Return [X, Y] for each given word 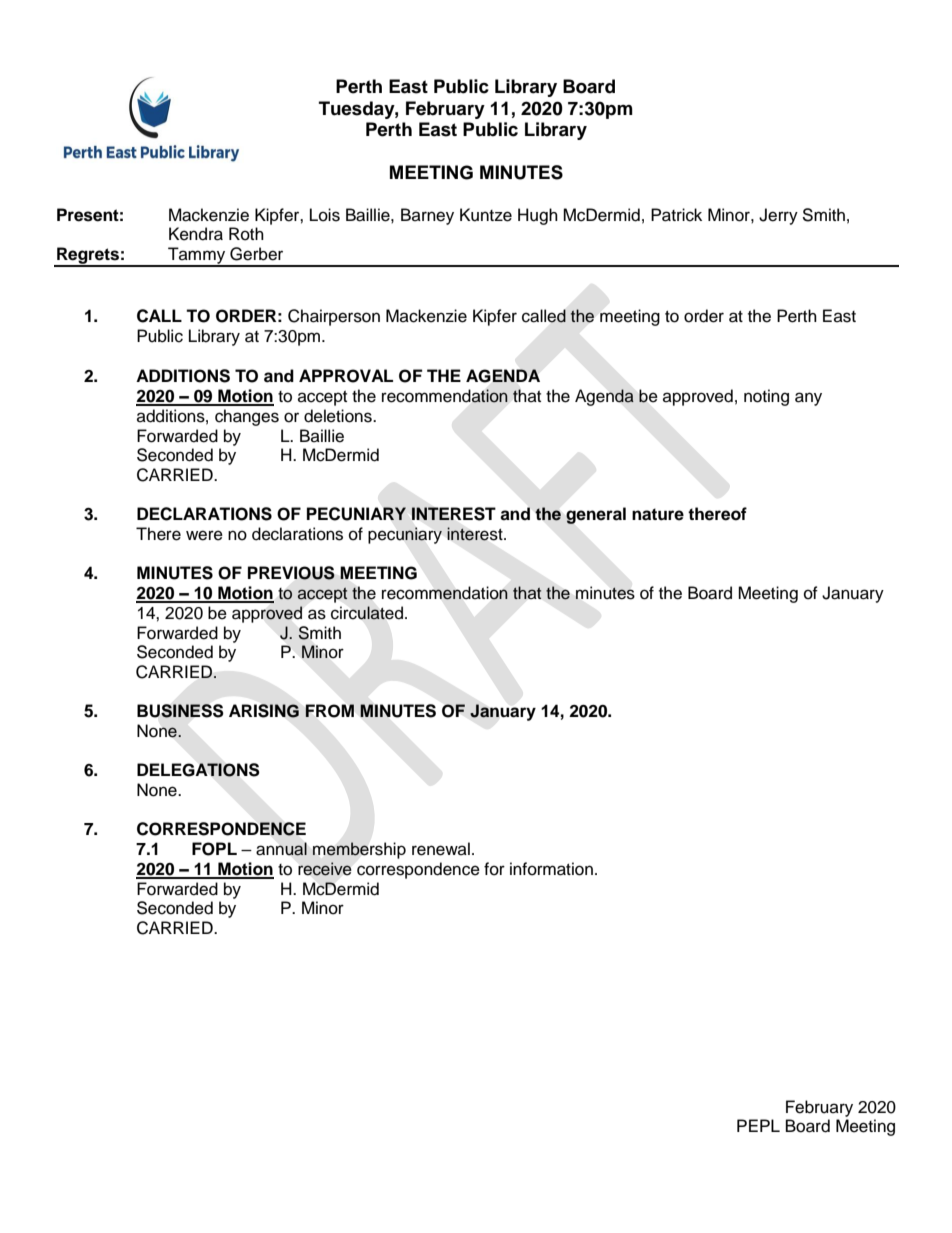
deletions [339, 416]
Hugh [538, 216]
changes [247, 417]
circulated [367, 613]
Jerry [778, 216]
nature [658, 514]
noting [766, 397]
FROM [329, 711]
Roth [246, 234]
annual [281, 849]
